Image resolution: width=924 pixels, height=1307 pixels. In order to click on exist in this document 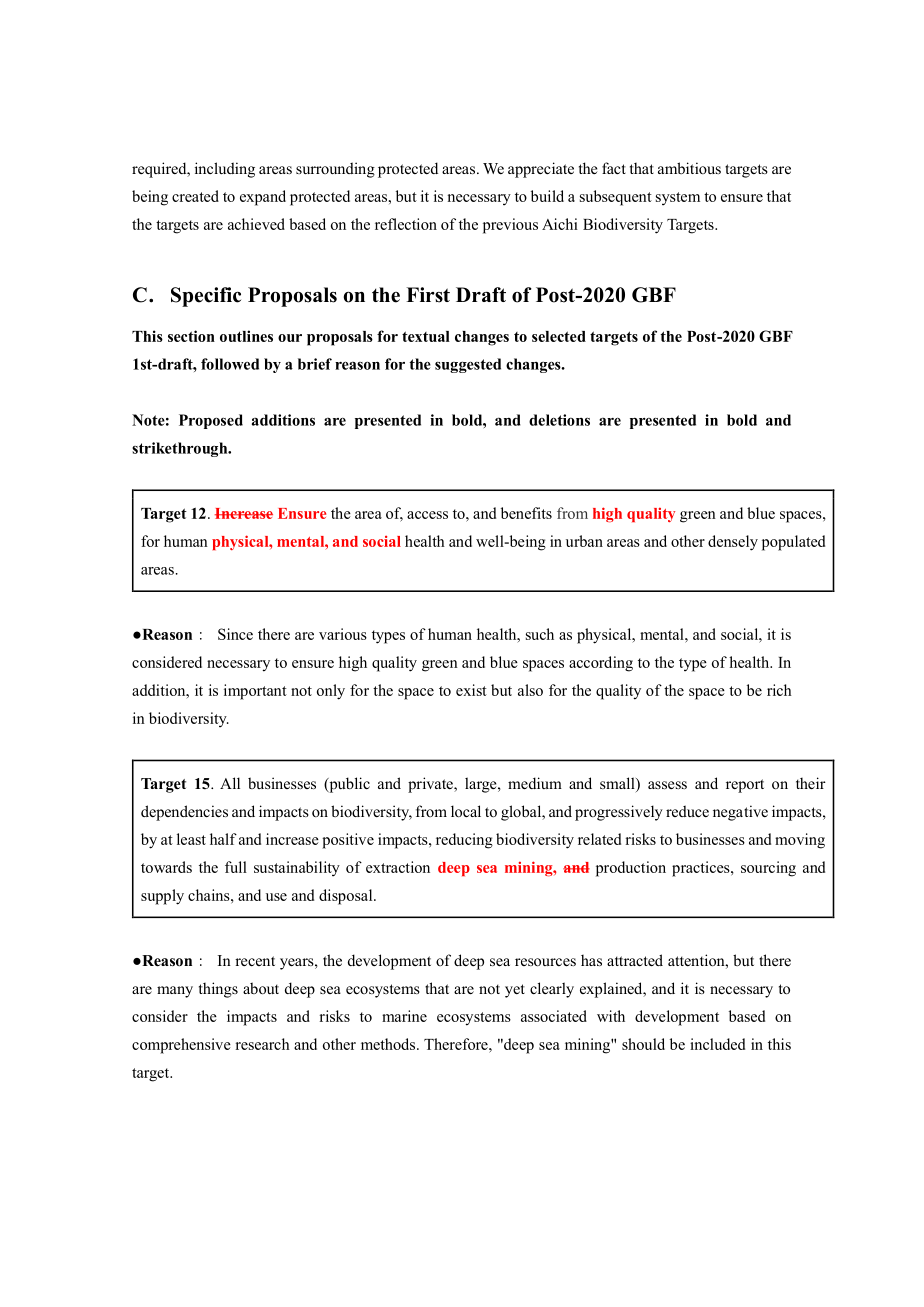, I will do `click(471, 690)`.
